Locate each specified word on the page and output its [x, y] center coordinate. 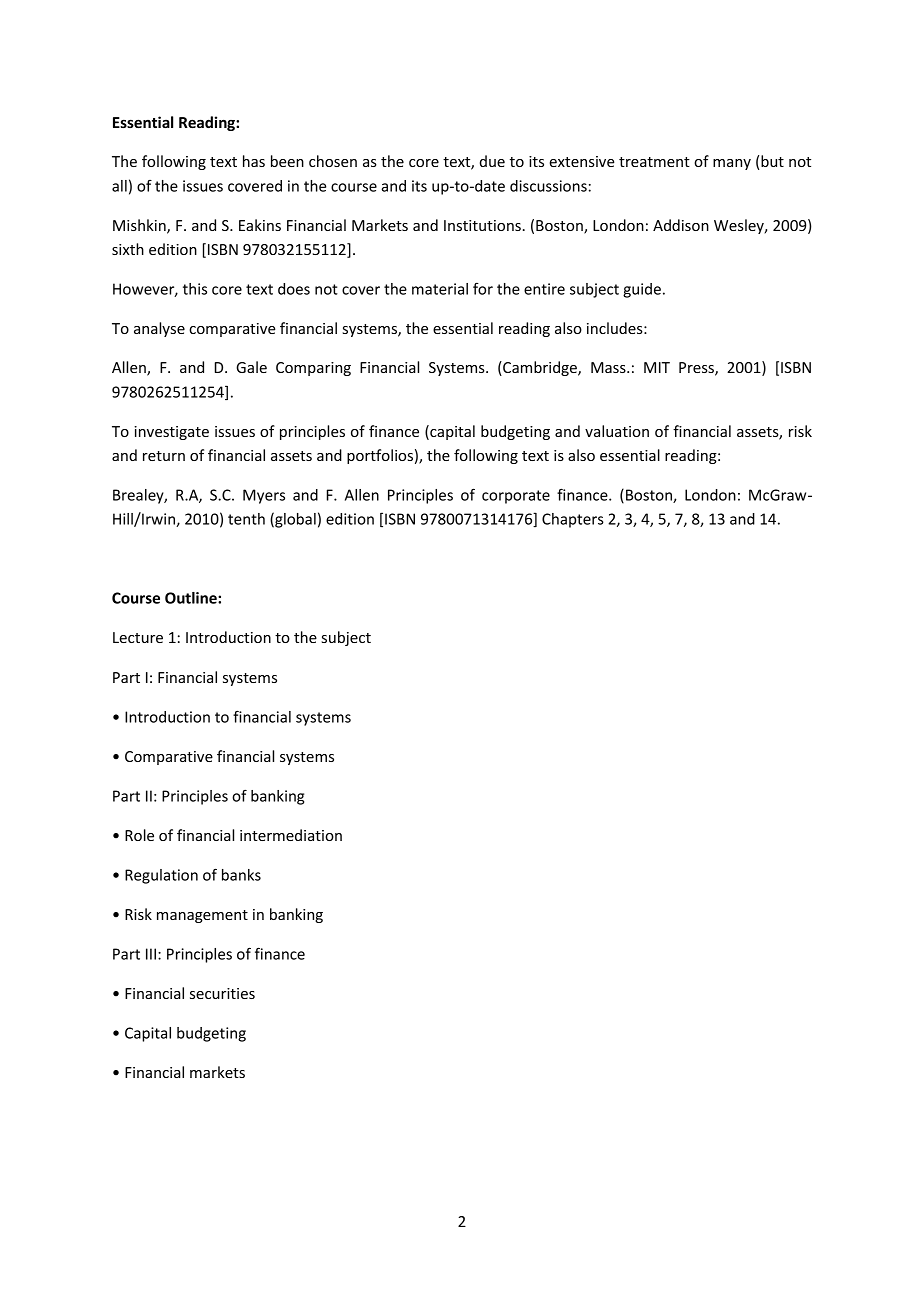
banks [241, 875]
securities [222, 993]
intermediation [291, 835]
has [254, 161]
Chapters [573, 520]
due [492, 161]
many [732, 164]
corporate [516, 497]
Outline [192, 598]
